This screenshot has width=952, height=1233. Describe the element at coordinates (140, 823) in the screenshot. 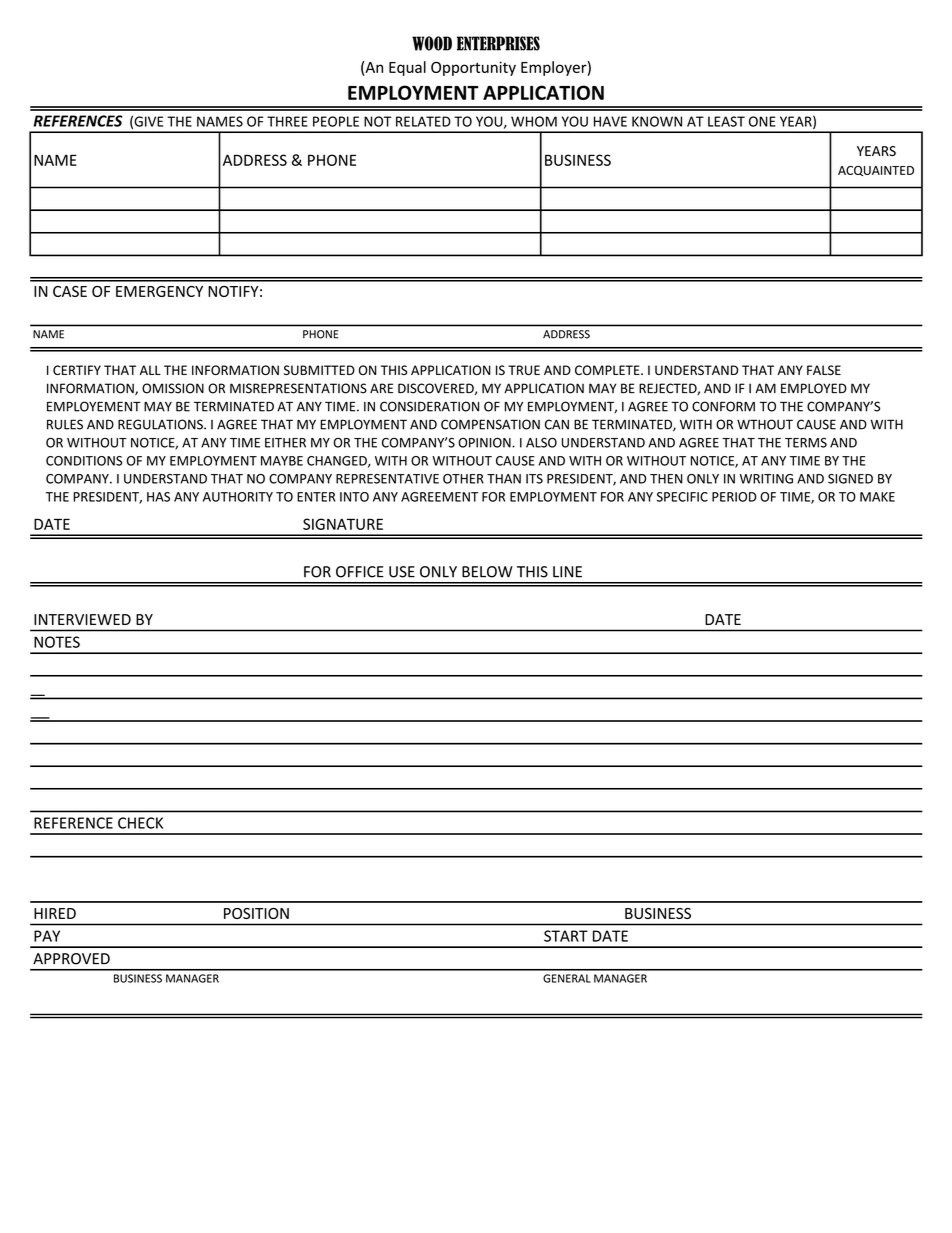

I see `CHECK` at that location.
